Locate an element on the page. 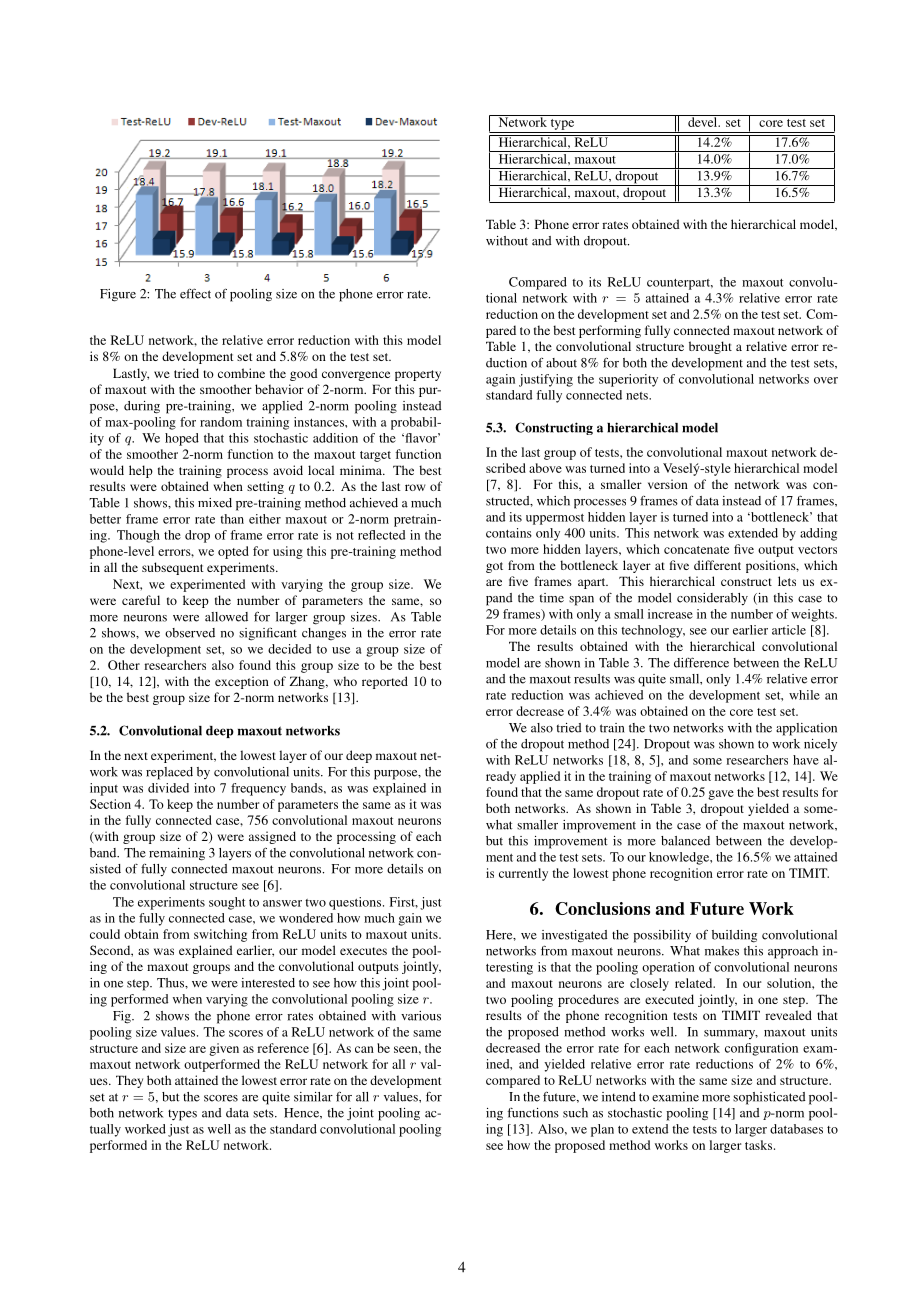 The width and height of the page is (924, 1308). reported is located at coordinates (385, 682).
